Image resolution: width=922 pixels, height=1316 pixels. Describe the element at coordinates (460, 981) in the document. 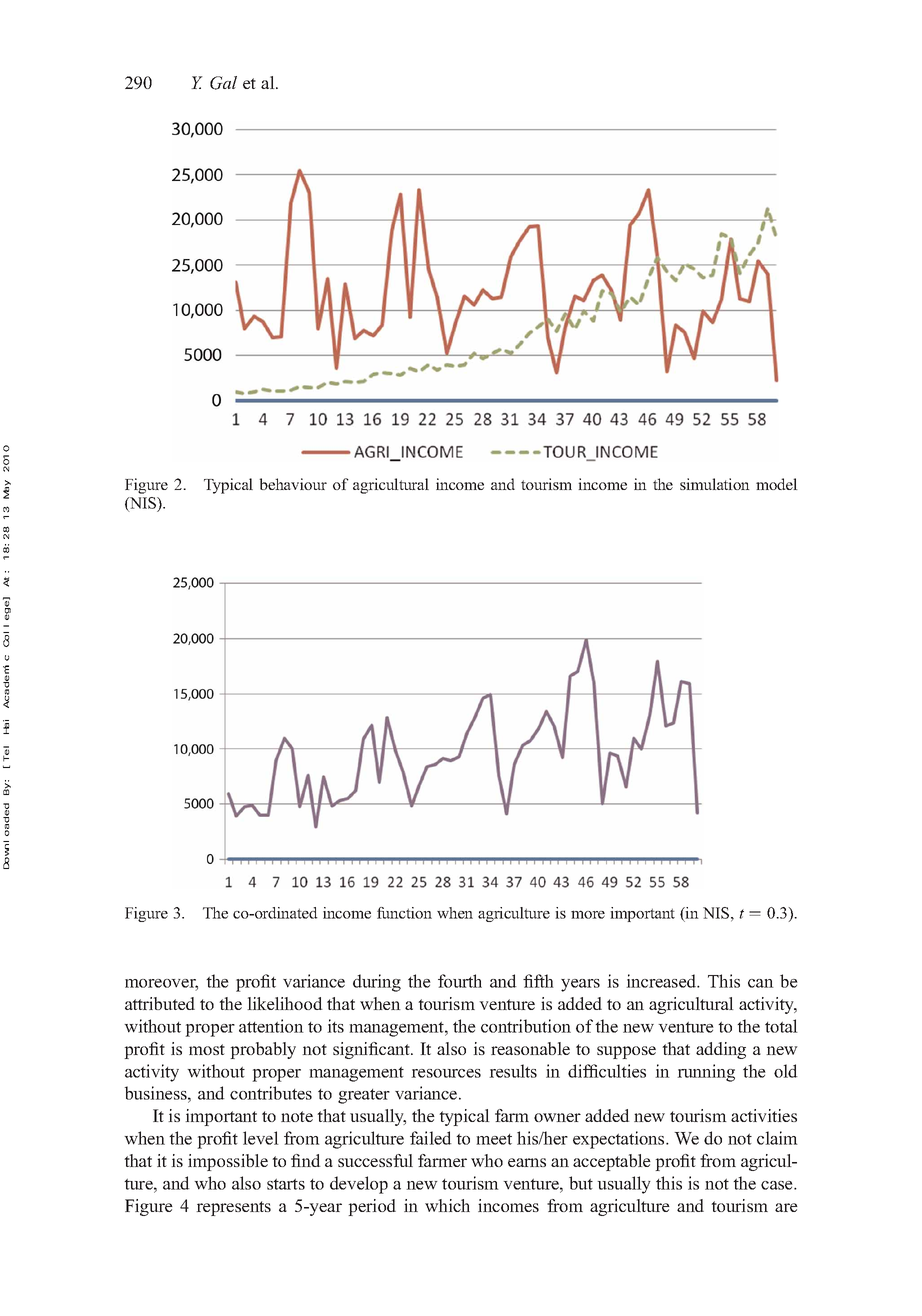

I see `fourth` at that location.
